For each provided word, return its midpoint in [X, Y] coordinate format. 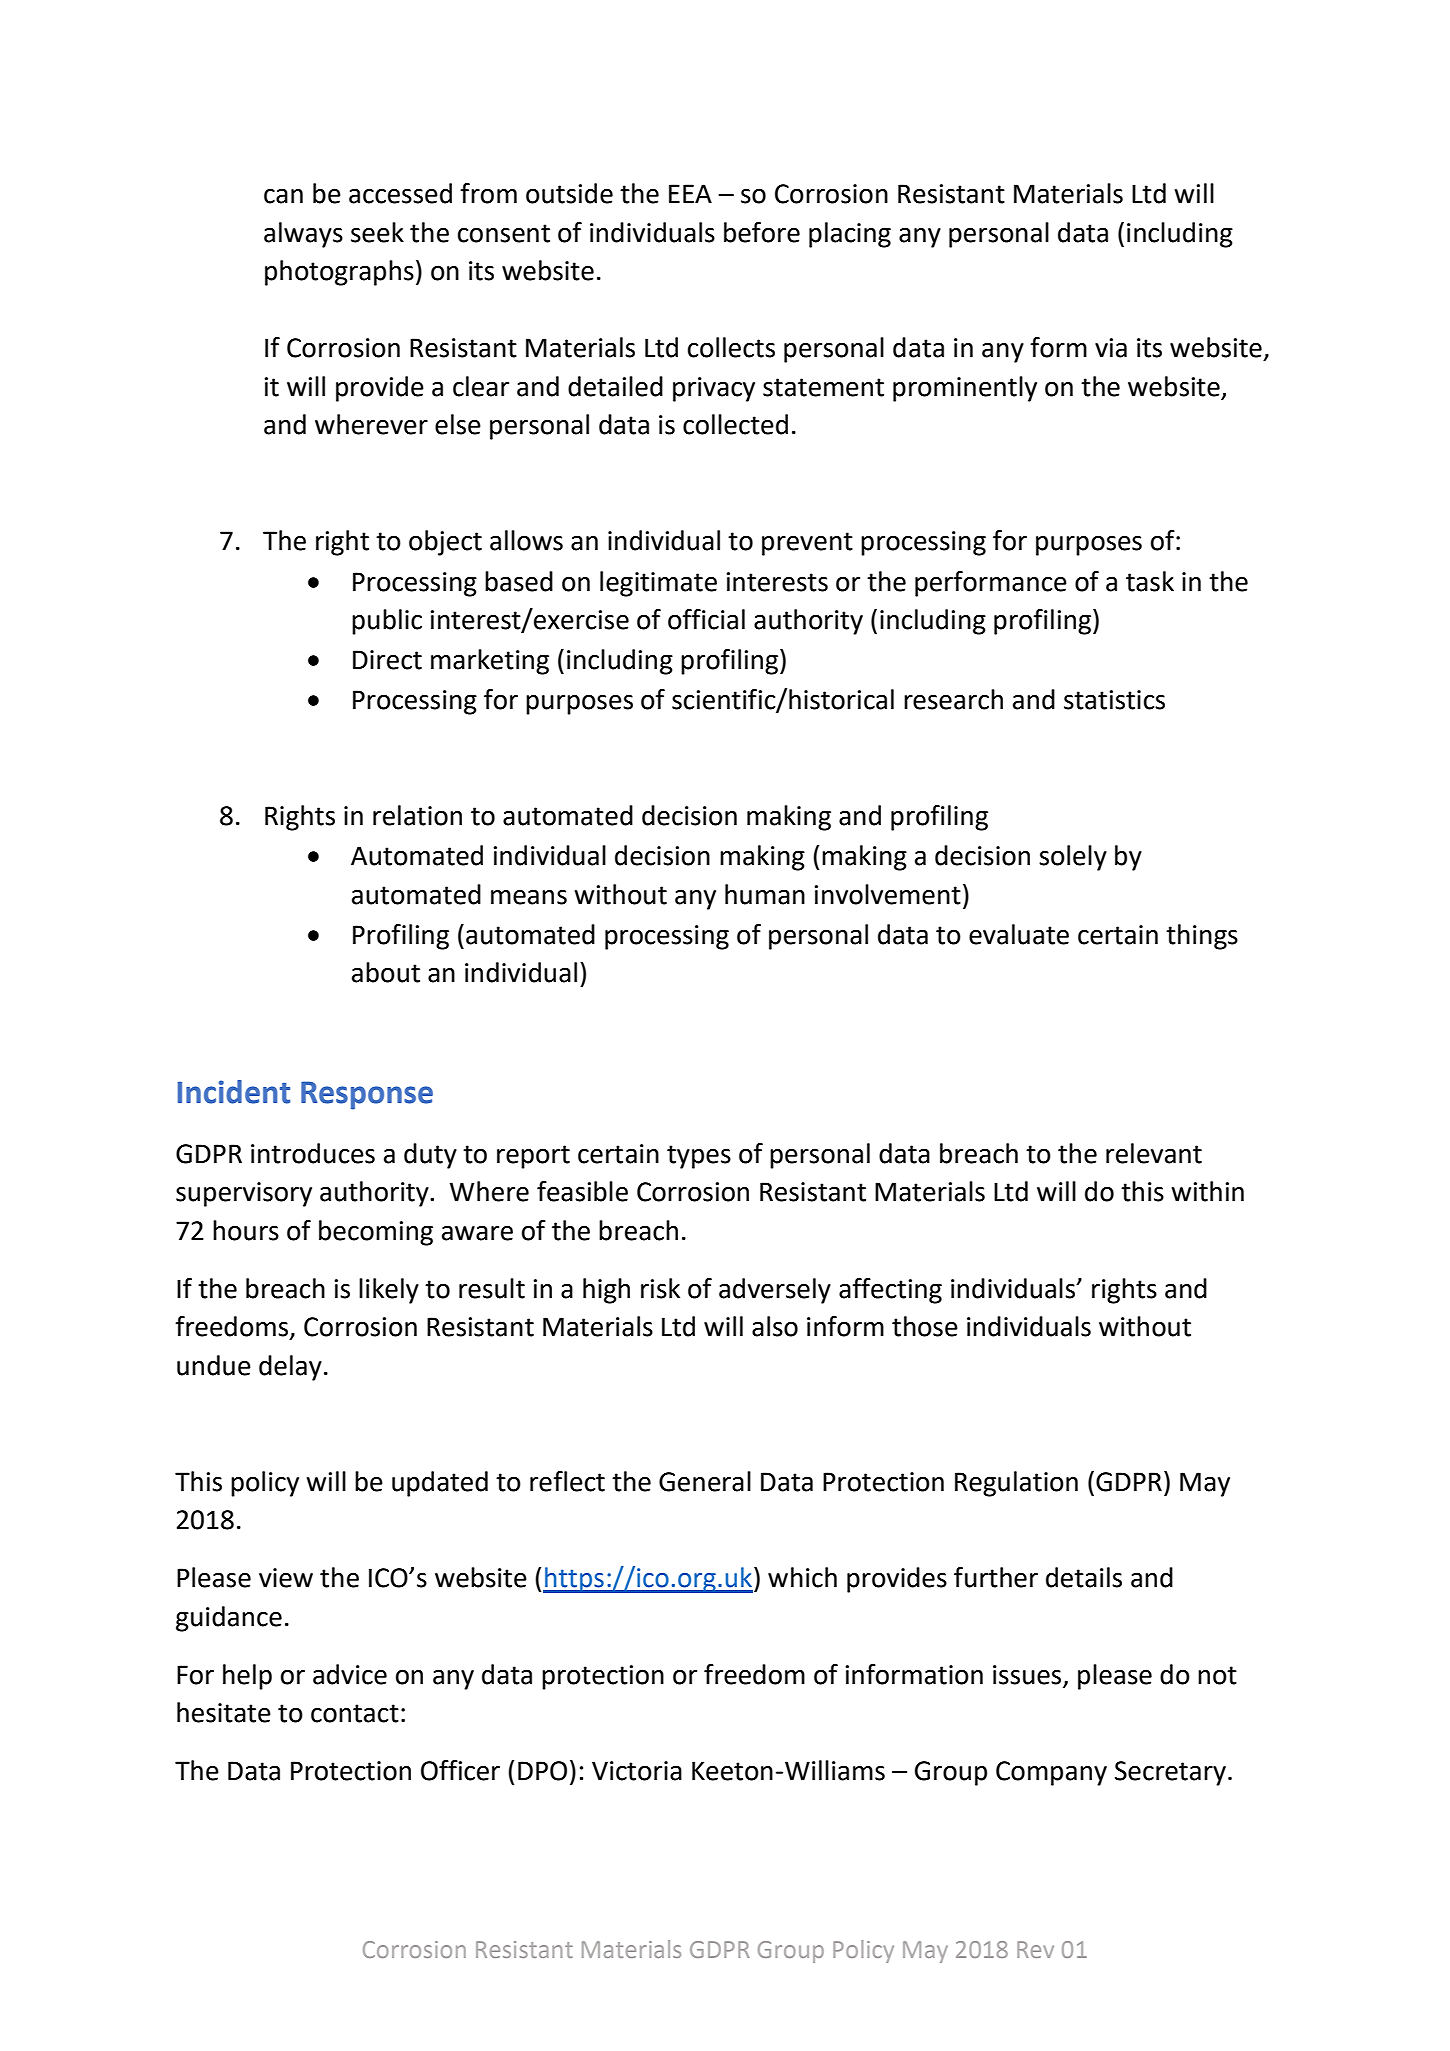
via [1111, 348]
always [303, 235]
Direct [387, 660]
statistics [1114, 700]
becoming [376, 1233]
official [706, 619]
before [762, 232]
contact [355, 1713]
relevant [1154, 1153]
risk [660, 1288]
